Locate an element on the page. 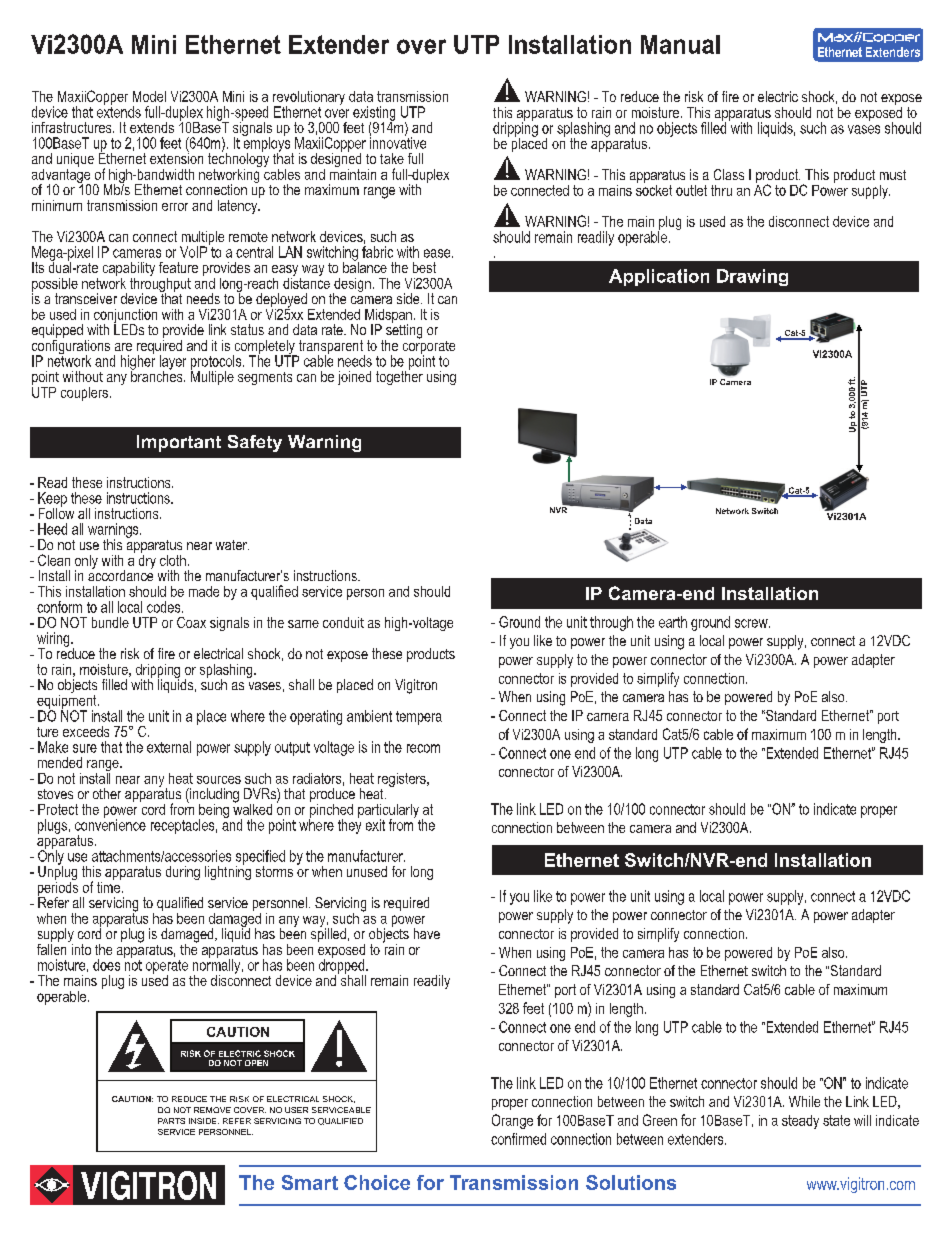  Drawing is located at coordinates (752, 277).
